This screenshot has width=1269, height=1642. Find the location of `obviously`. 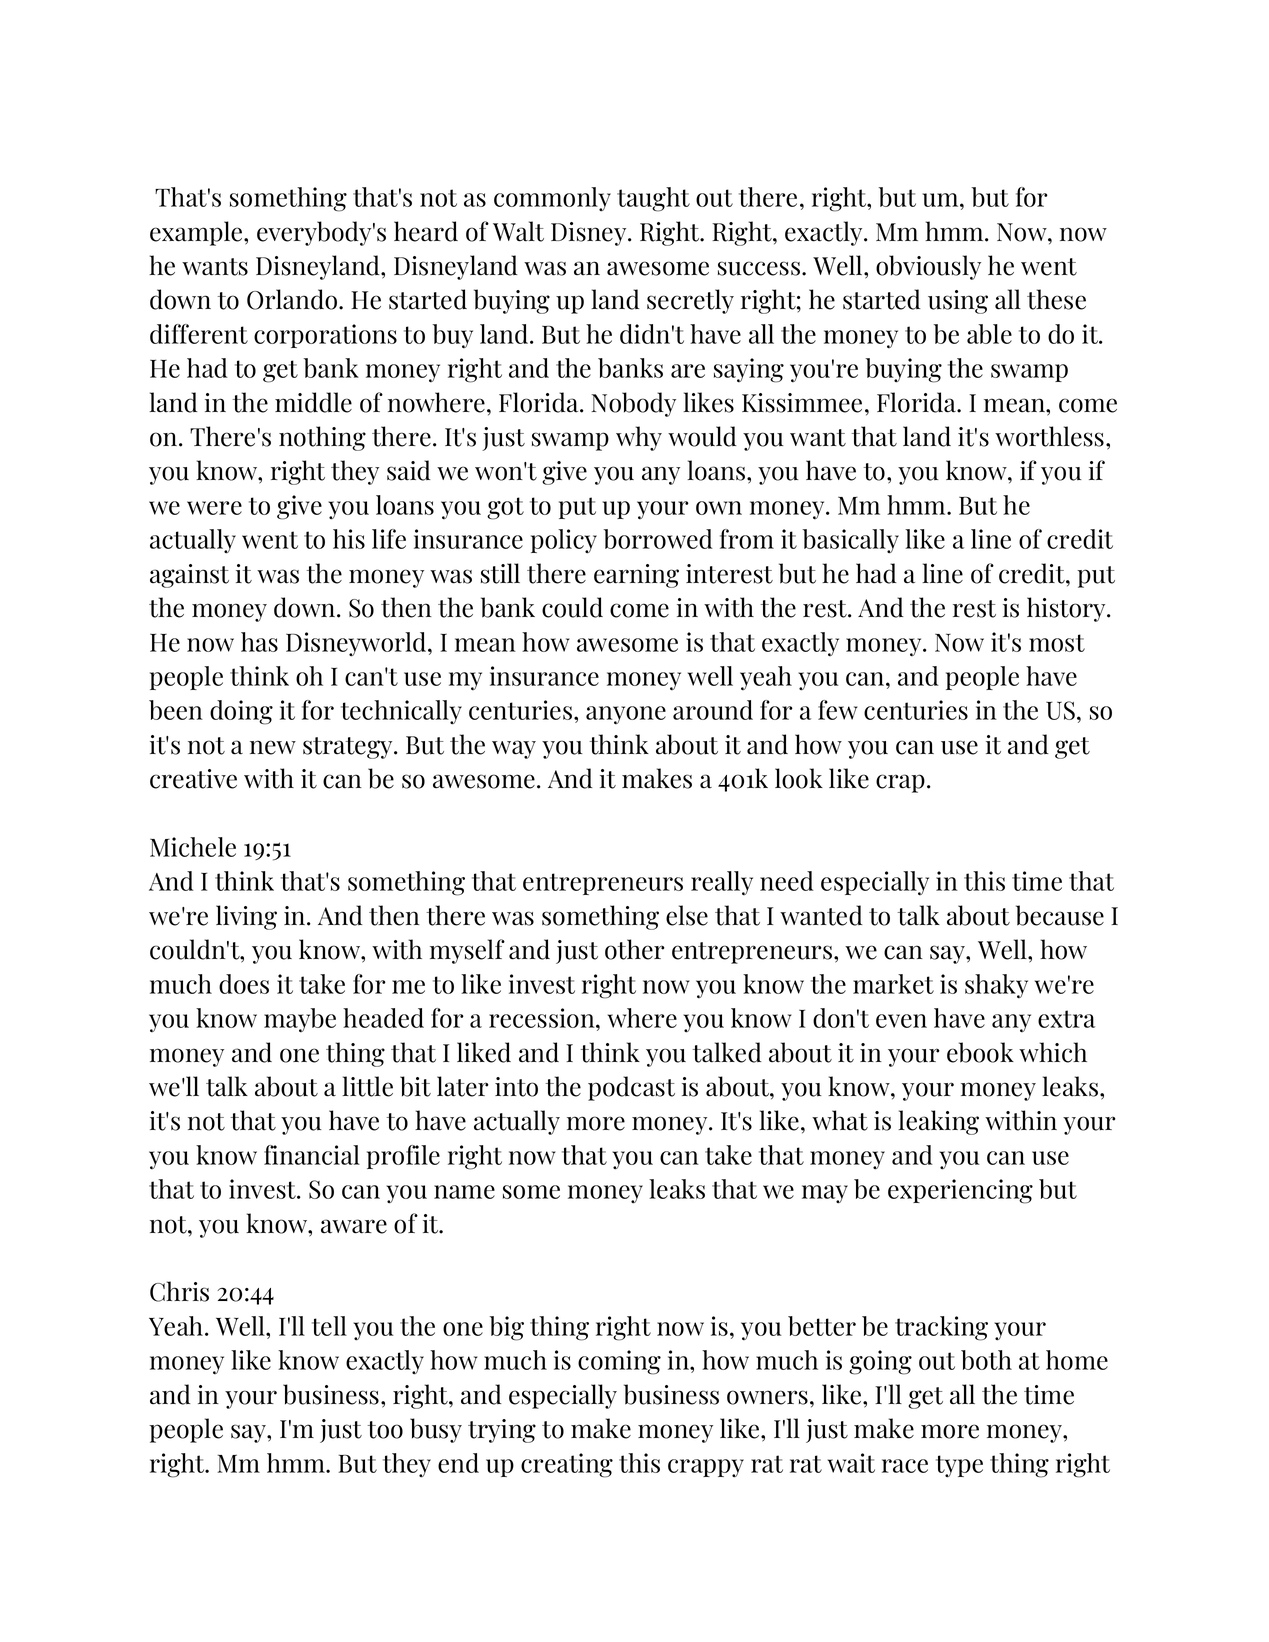

obviously is located at coordinates (928, 267).
